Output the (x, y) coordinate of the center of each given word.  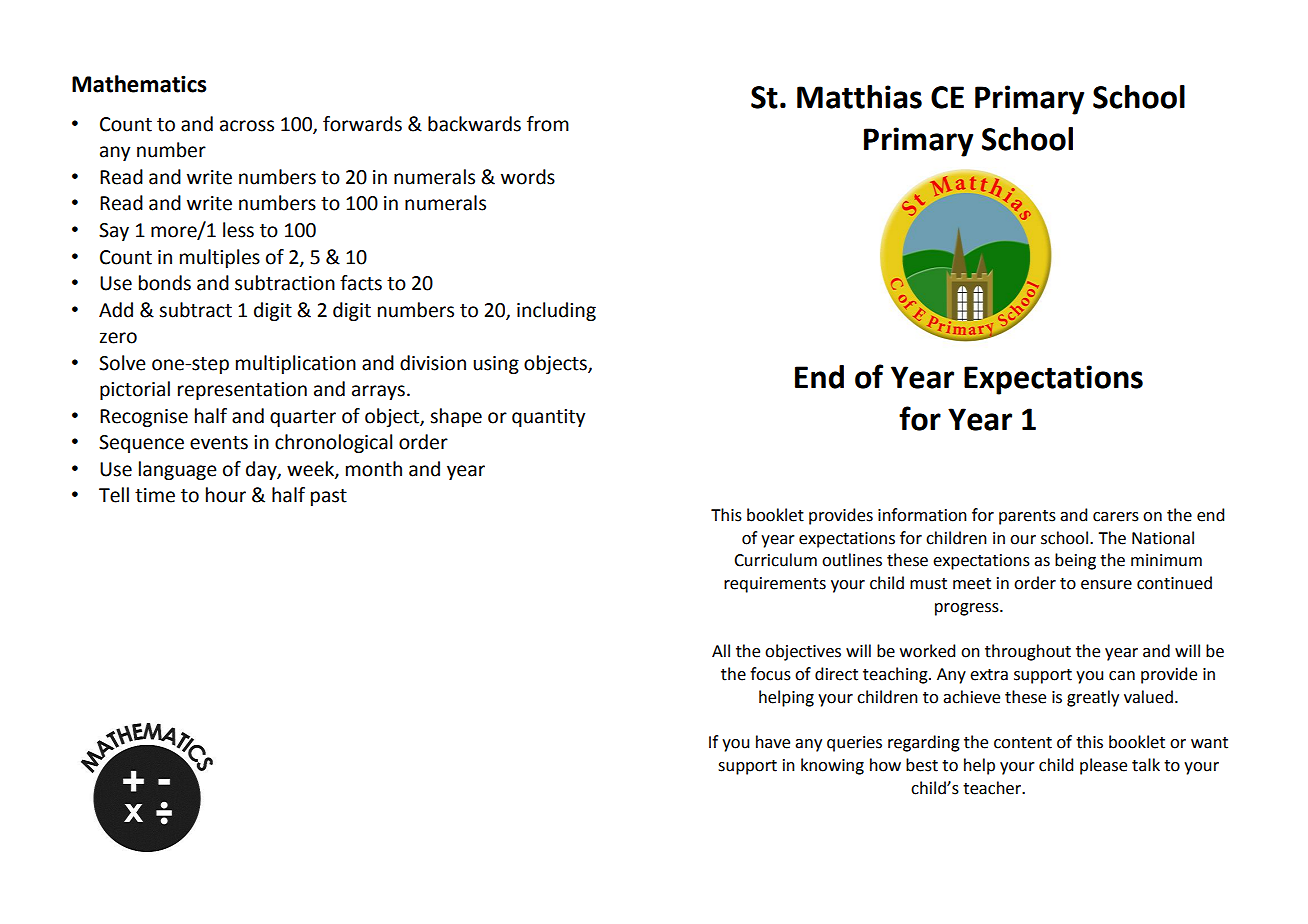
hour (226, 495)
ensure (1106, 585)
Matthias (859, 97)
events (219, 443)
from (548, 124)
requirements (775, 585)
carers (1116, 517)
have (773, 742)
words (528, 177)
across (247, 126)
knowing (832, 766)
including (556, 311)
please (1103, 766)
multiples (220, 258)
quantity (548, 418)
